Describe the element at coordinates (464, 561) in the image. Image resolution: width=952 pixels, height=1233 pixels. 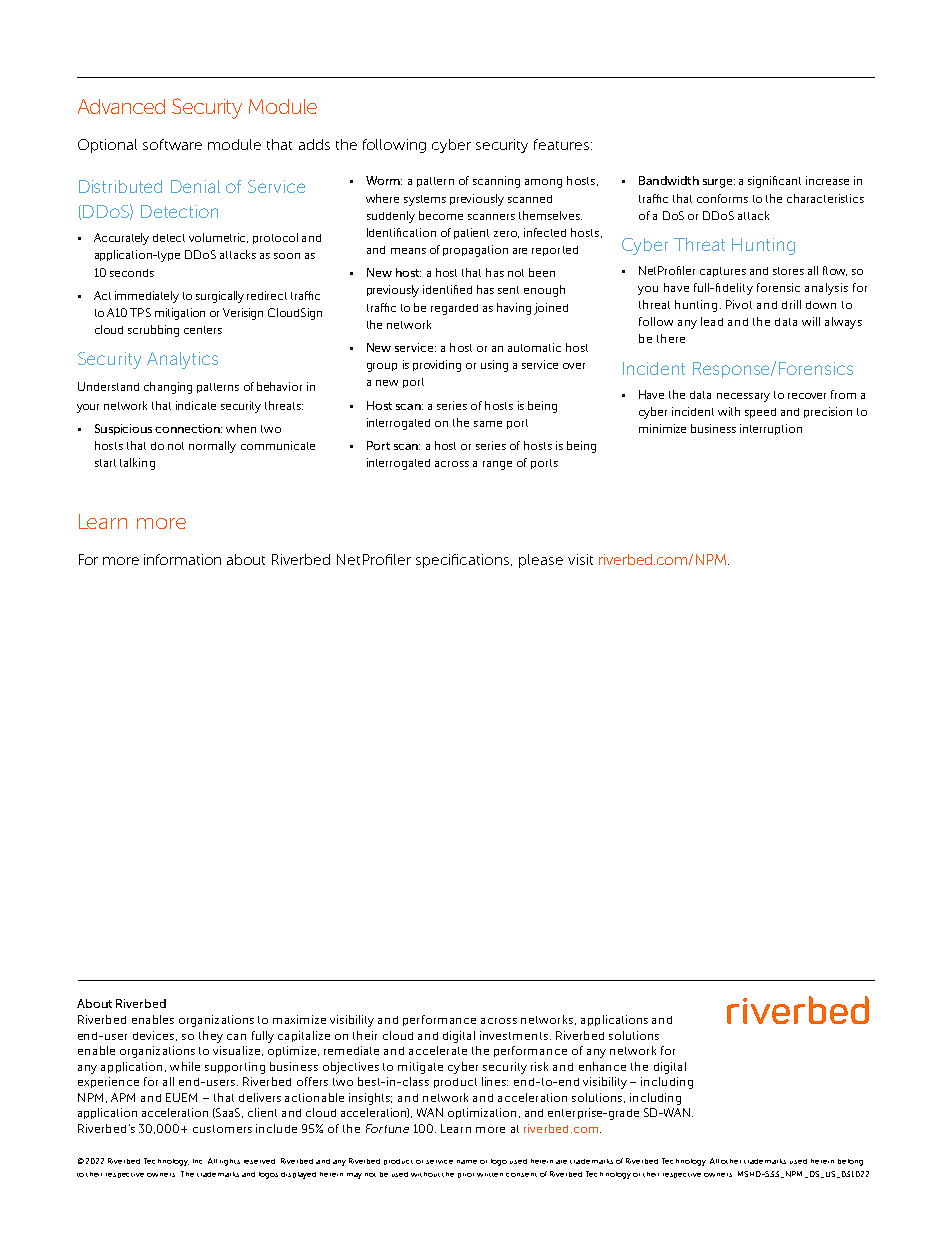
I see `specifications` at that location.
